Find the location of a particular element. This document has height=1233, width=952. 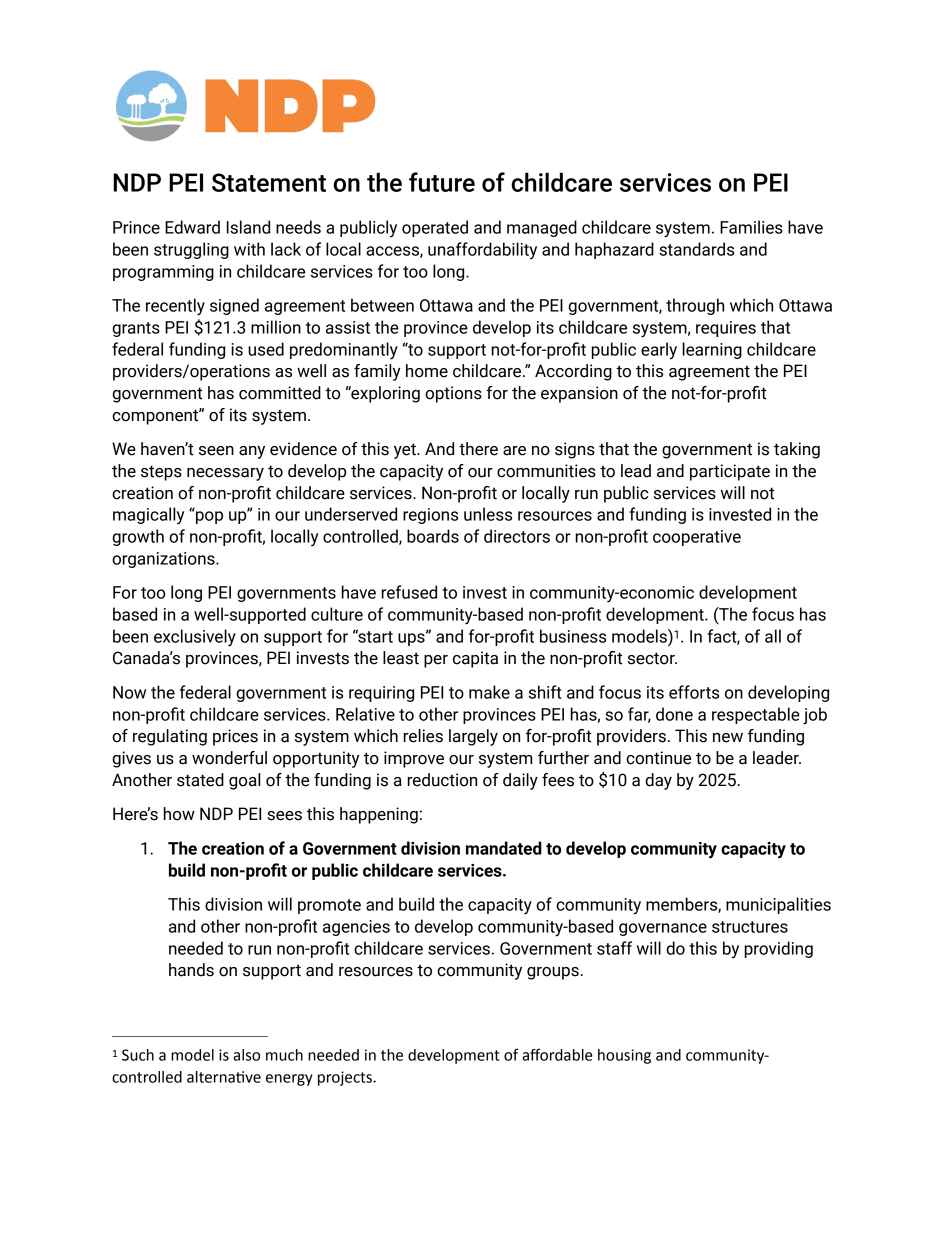

capita is located at coordinates (475, 659).
